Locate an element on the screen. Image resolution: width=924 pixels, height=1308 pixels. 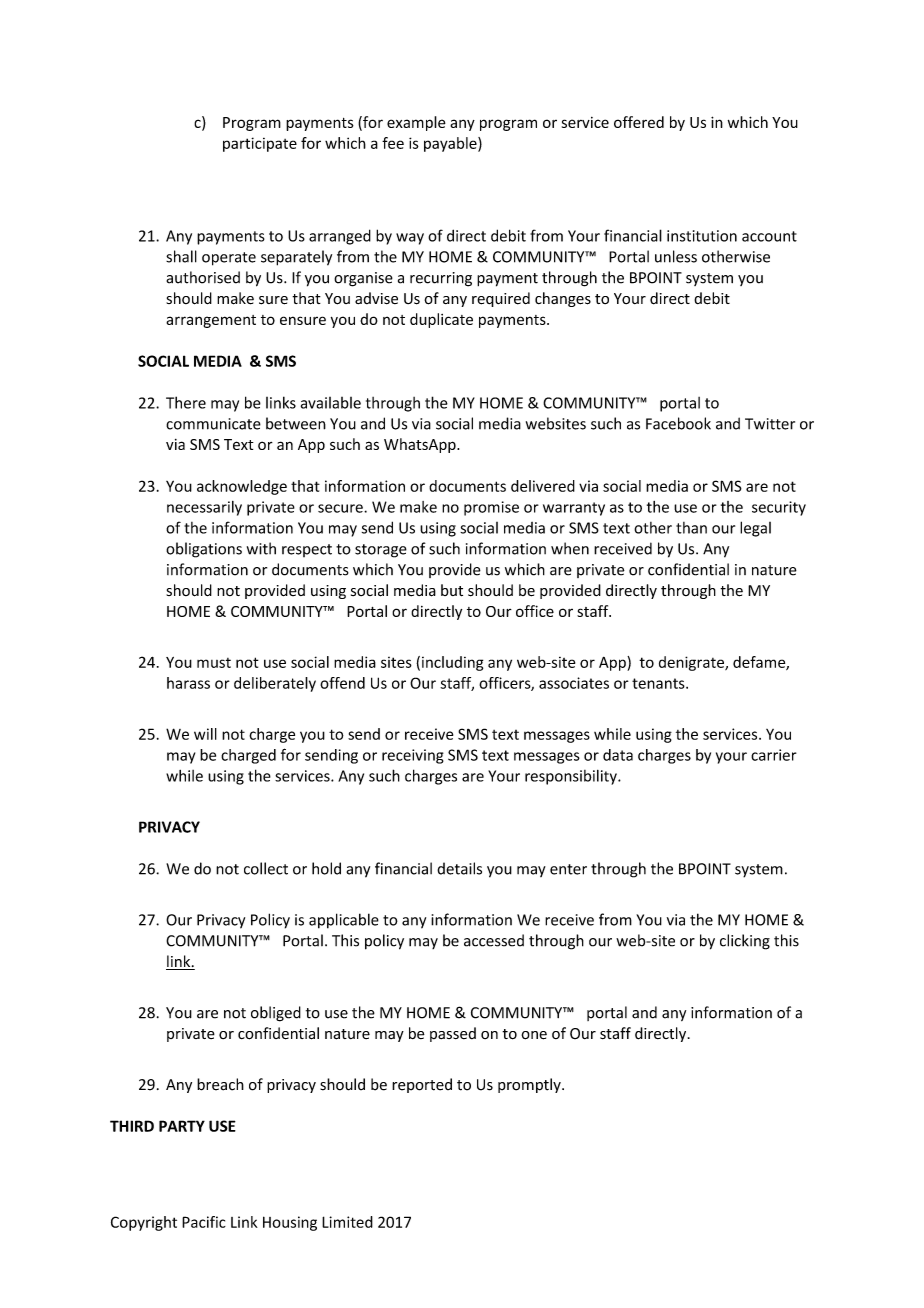
offered is located at coordinates (639, 122).
